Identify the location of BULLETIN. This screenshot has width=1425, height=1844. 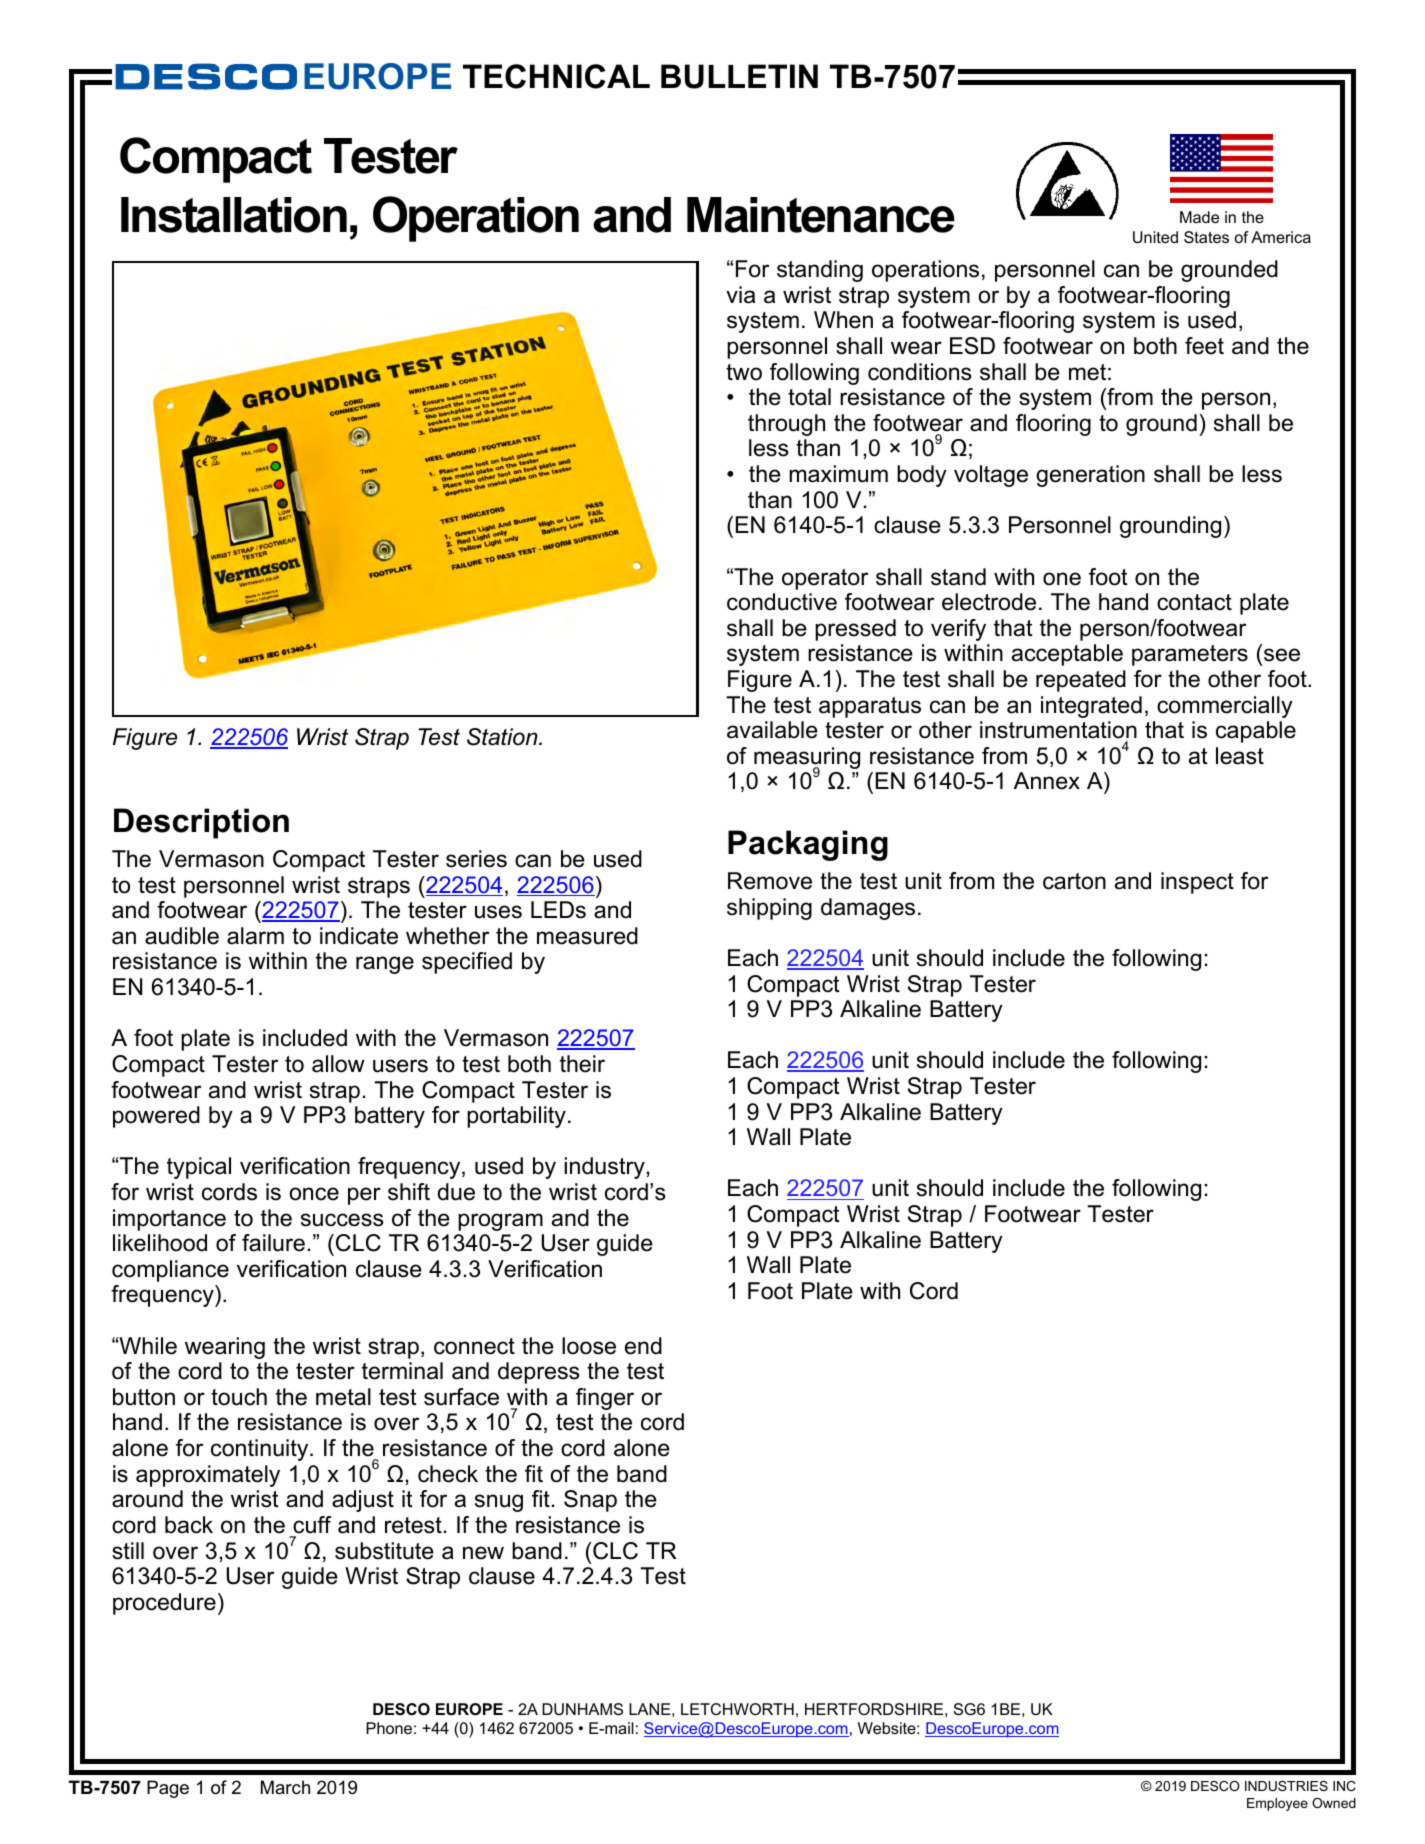
(739, 76).
